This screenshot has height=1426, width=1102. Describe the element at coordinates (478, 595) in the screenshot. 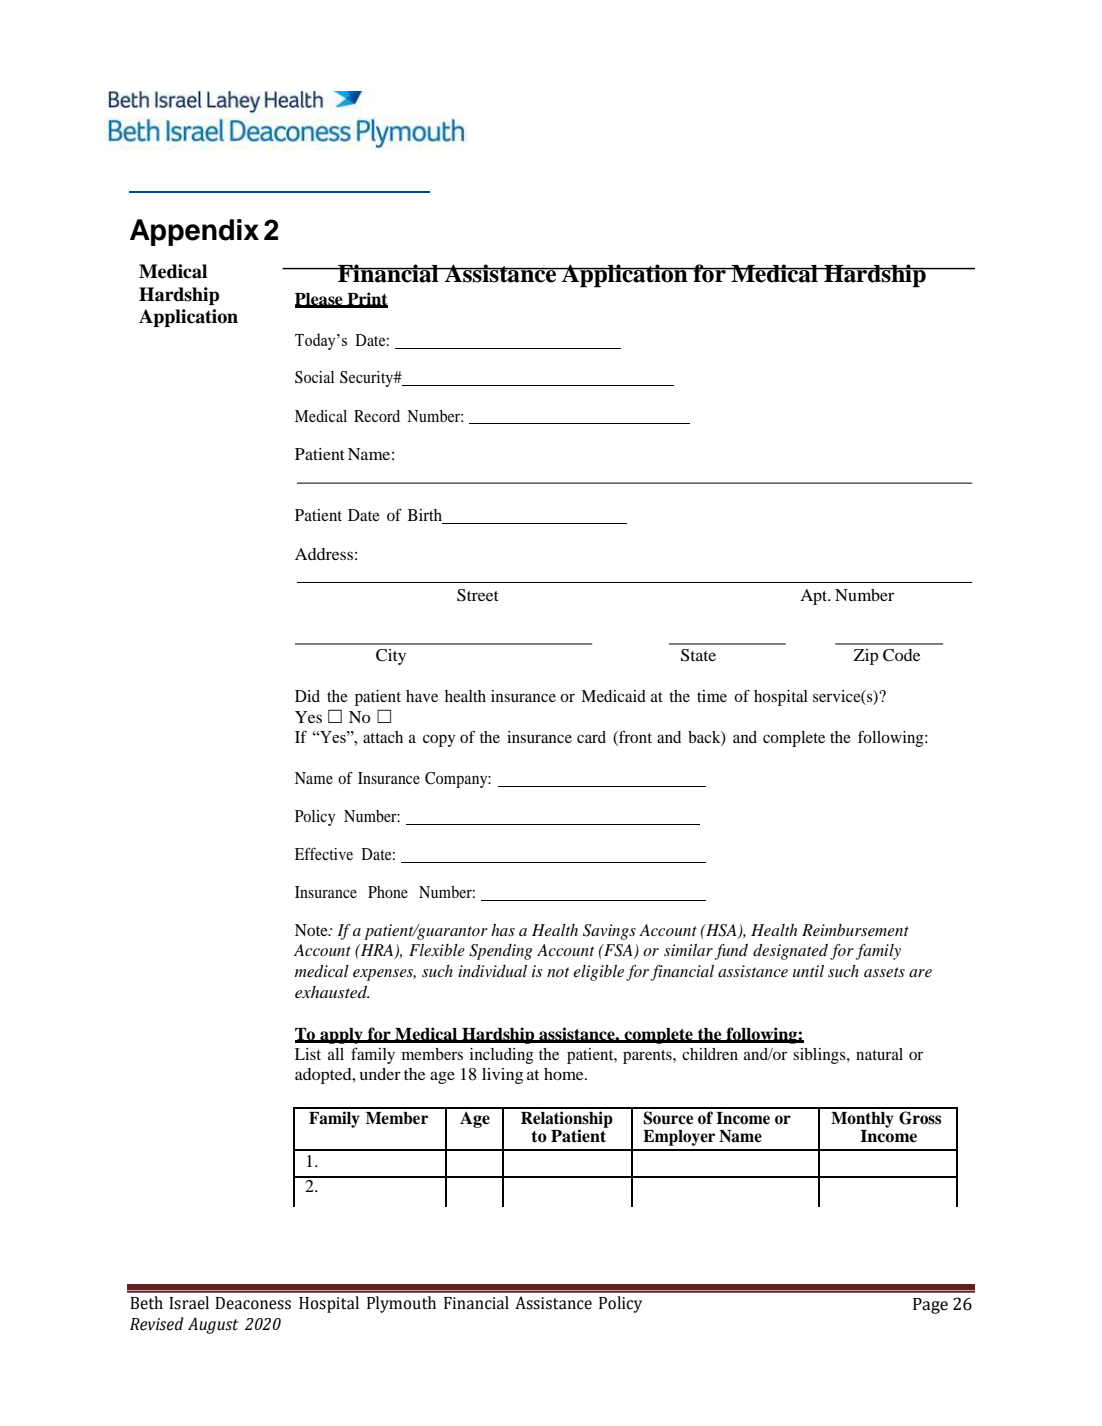

I see `Street` at that location.
